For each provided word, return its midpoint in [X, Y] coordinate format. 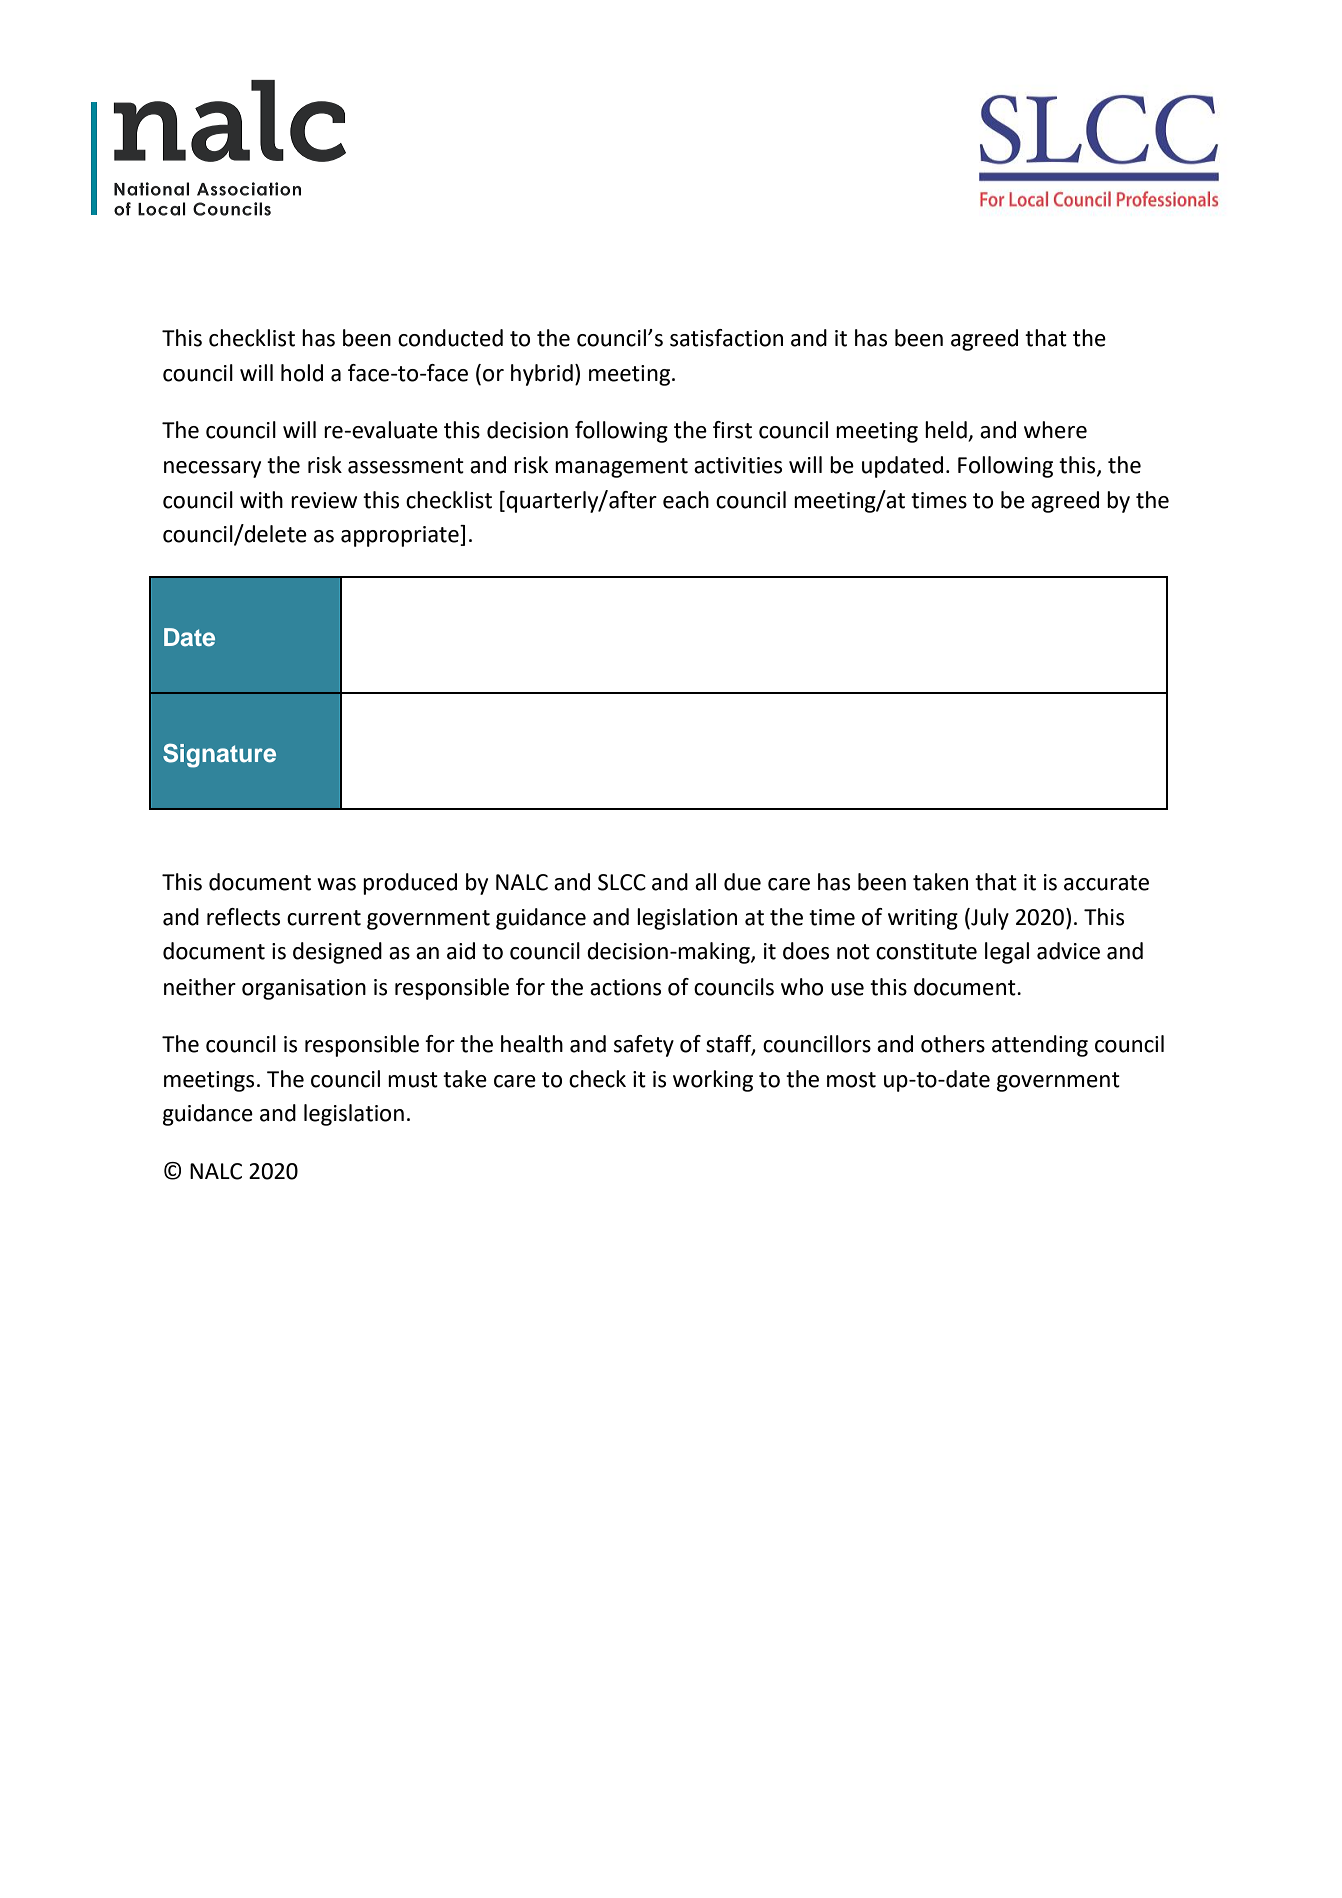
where [1055, 430]
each [686, 500]
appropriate [401, 536]
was [336, 884]
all [705, 882]
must [413, 1080]
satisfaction [726, 338]
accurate [1106, 883]
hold [302, 373]
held [946, 430]
